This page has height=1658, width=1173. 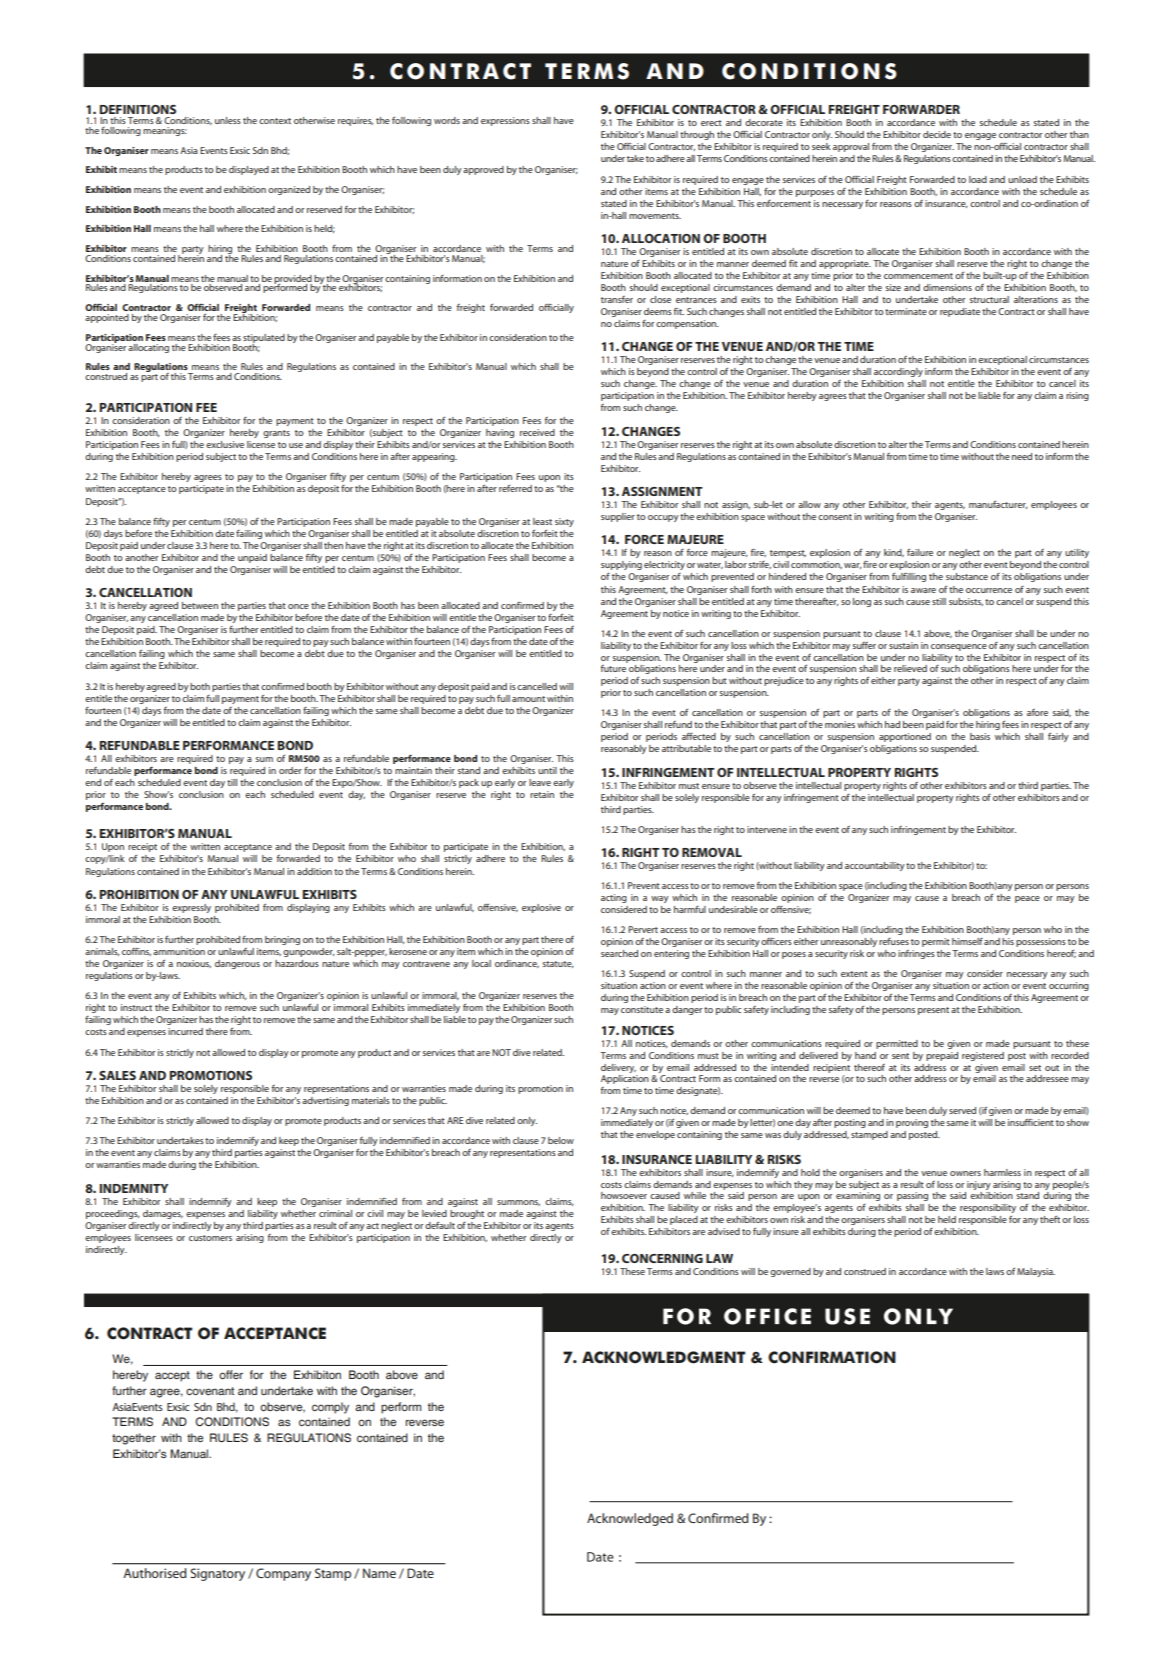 What do you see at coordinates (937, 134) in the page?
I see `decide` at bounding box center [937, 134].
